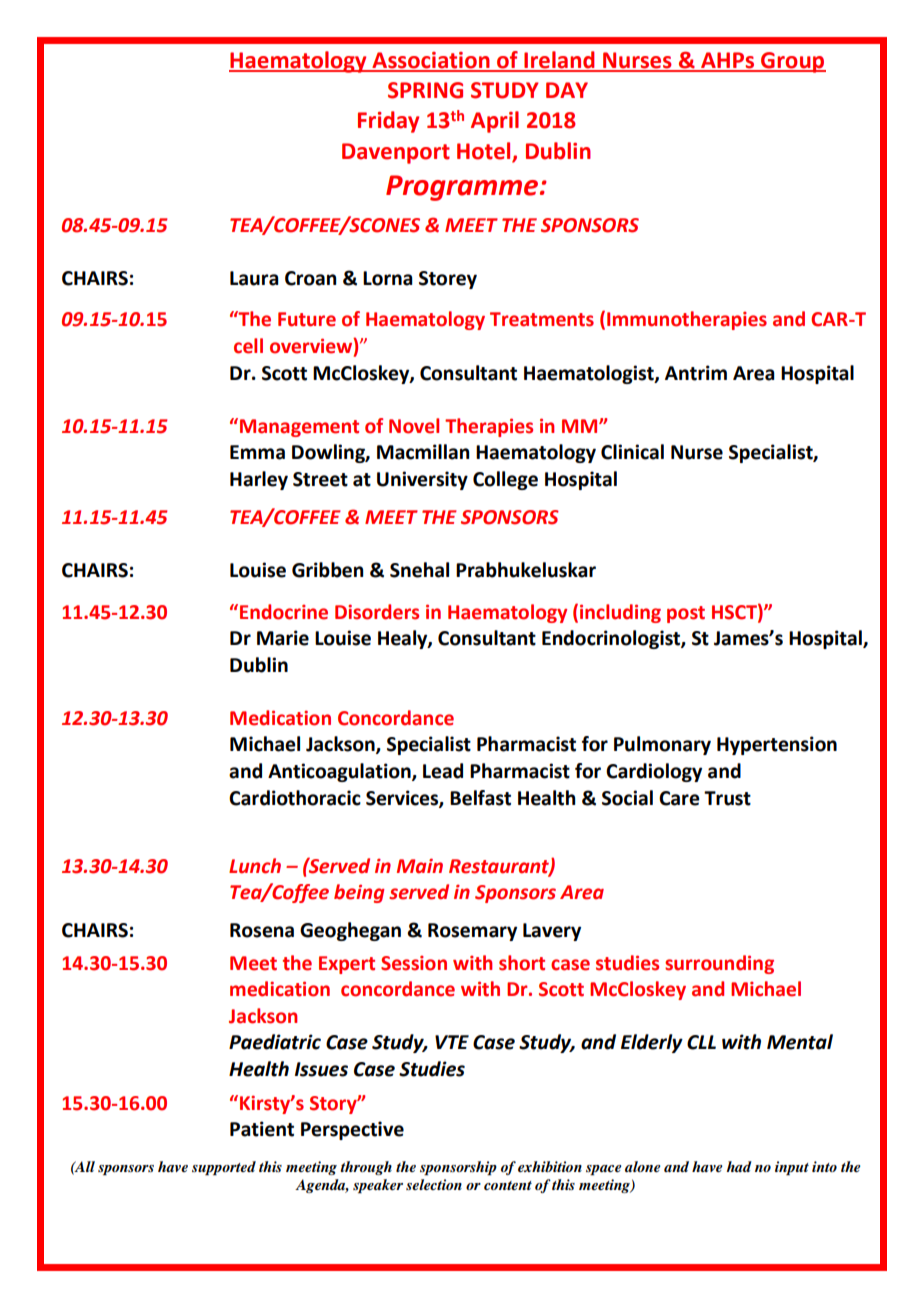  What do you see at coordinates (739, 1166) in the document?
I see `had` at bounding box center [739, 1166].
